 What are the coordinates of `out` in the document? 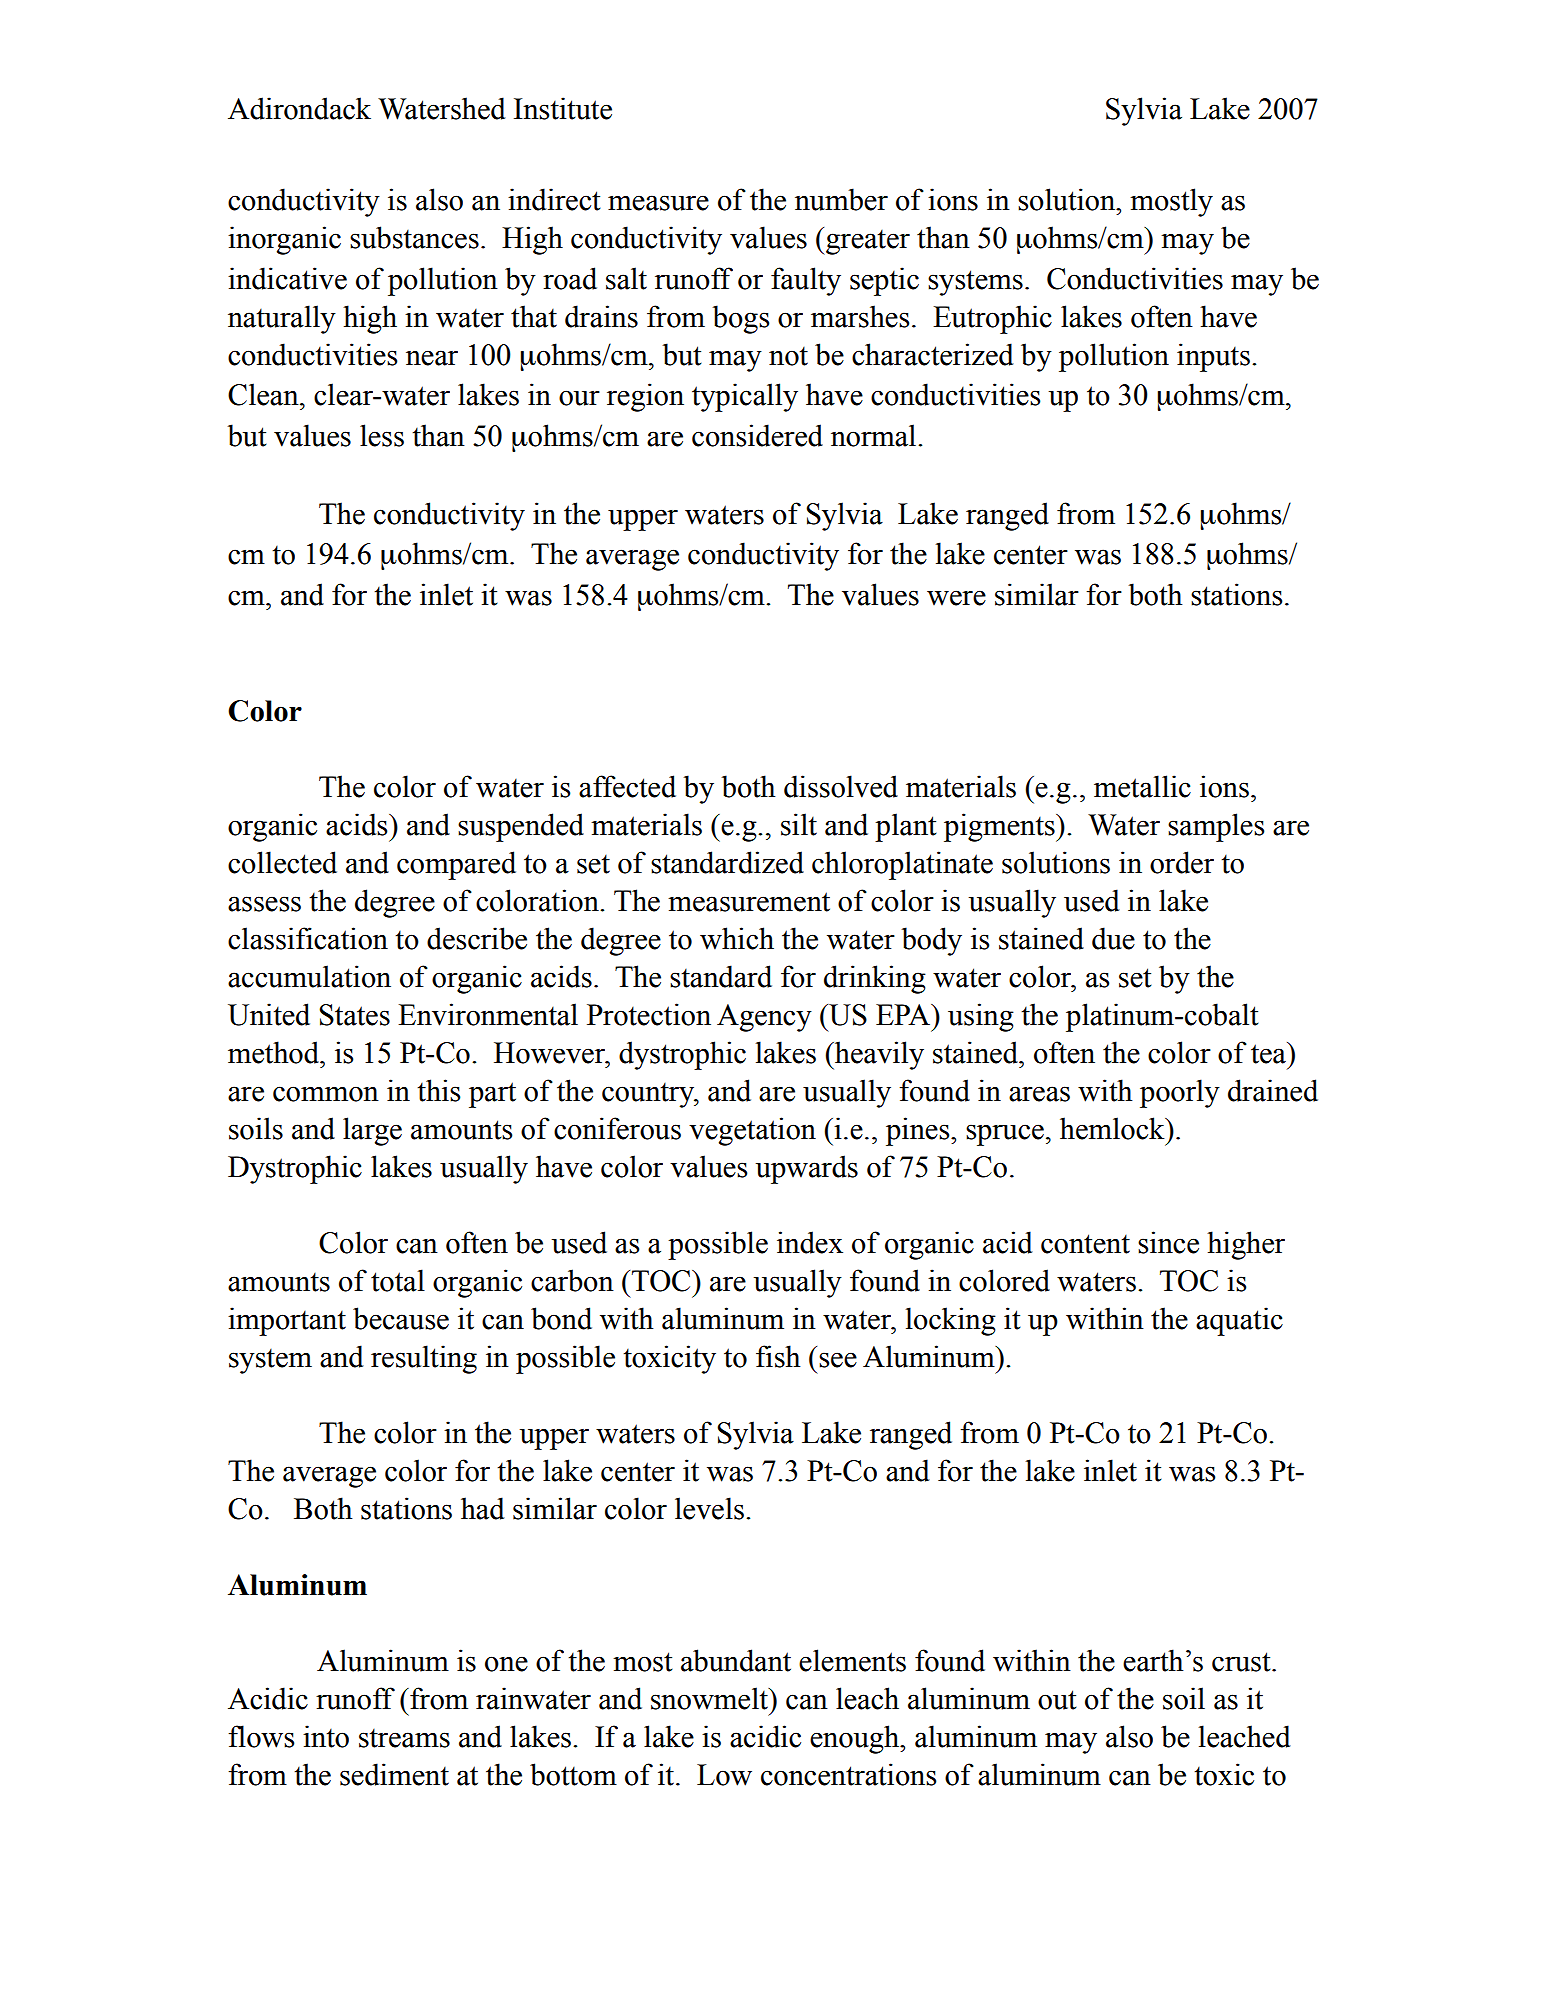 It's located at (1057, 1700).
